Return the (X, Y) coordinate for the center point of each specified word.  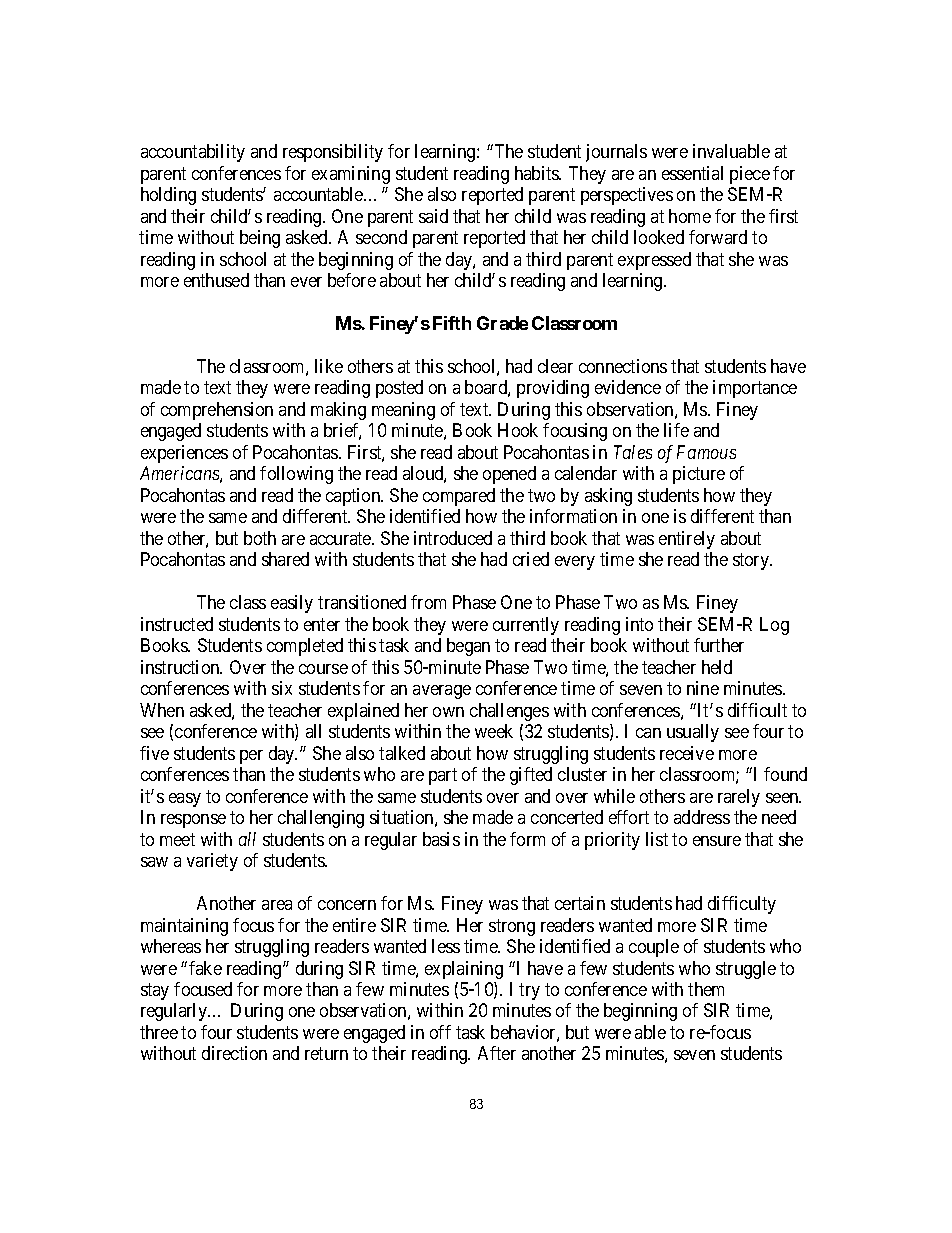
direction (234, 1053)
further (719, 645)
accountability (193, 153)
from (428, 602)
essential (692, 173)
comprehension (217, 411)
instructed (177, 624)
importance (755, 389)
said (433, 216)
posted (399, 389)
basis (441, 839)
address (702, 817)
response (193, 821)
